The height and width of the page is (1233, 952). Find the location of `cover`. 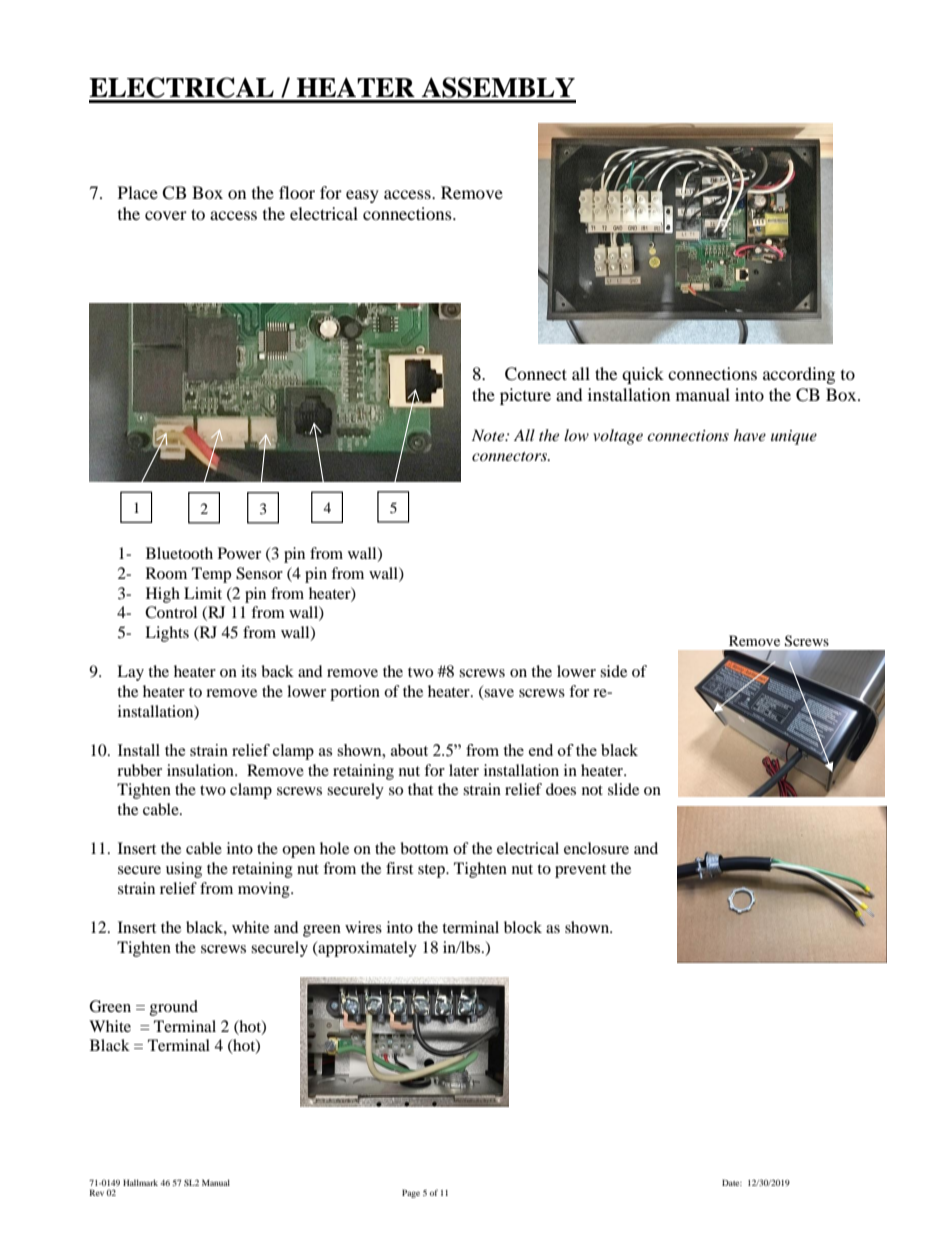

cover is located at coordinates (166, 215).
